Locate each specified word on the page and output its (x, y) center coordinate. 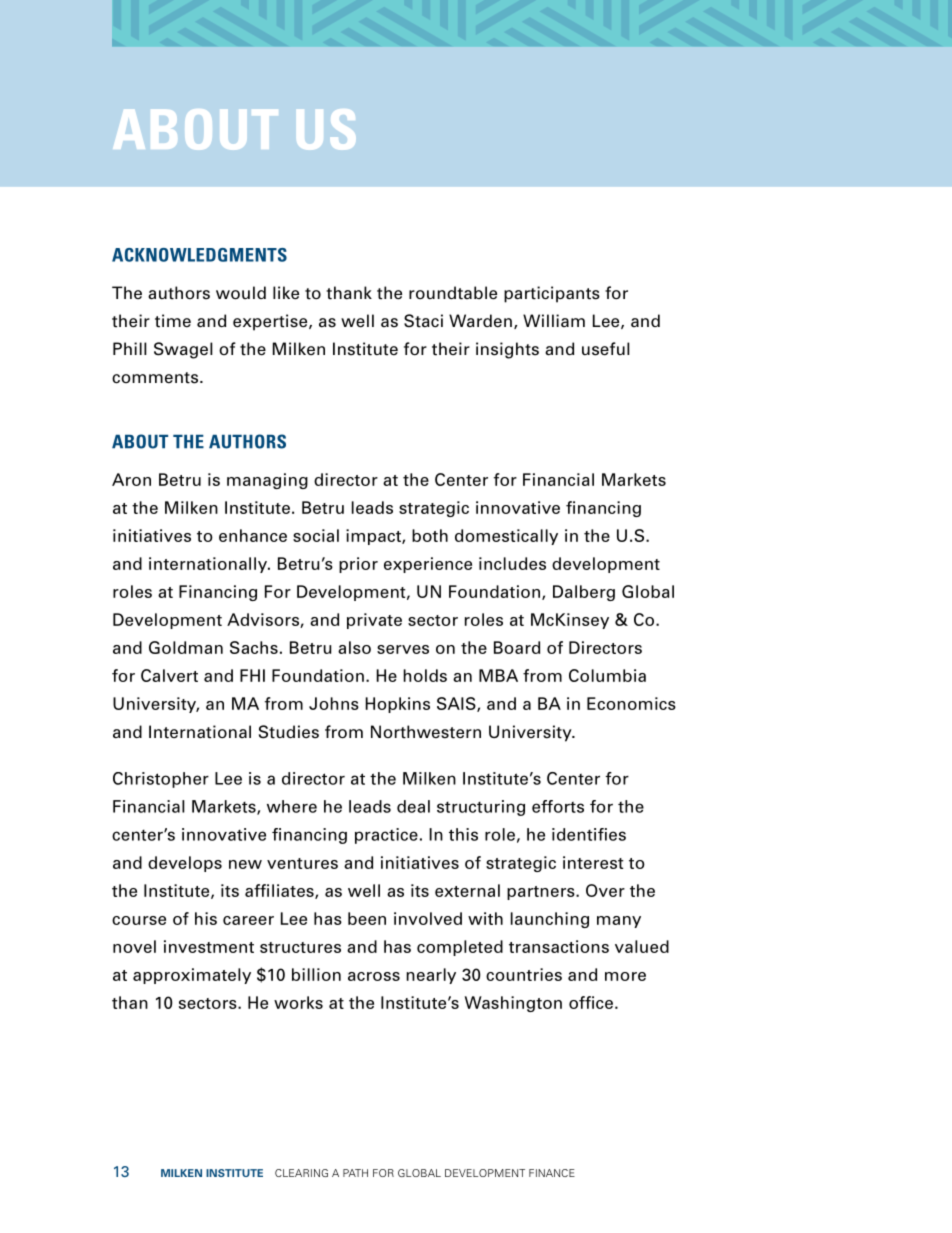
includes (512, 563)
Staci (423, 321)
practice (386, 836)
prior (358, 565)
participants (552, 294)
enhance (253, 535)
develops (185, 864)
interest (593, 862)
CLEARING (301, 1173)
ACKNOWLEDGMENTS (199, 255)
